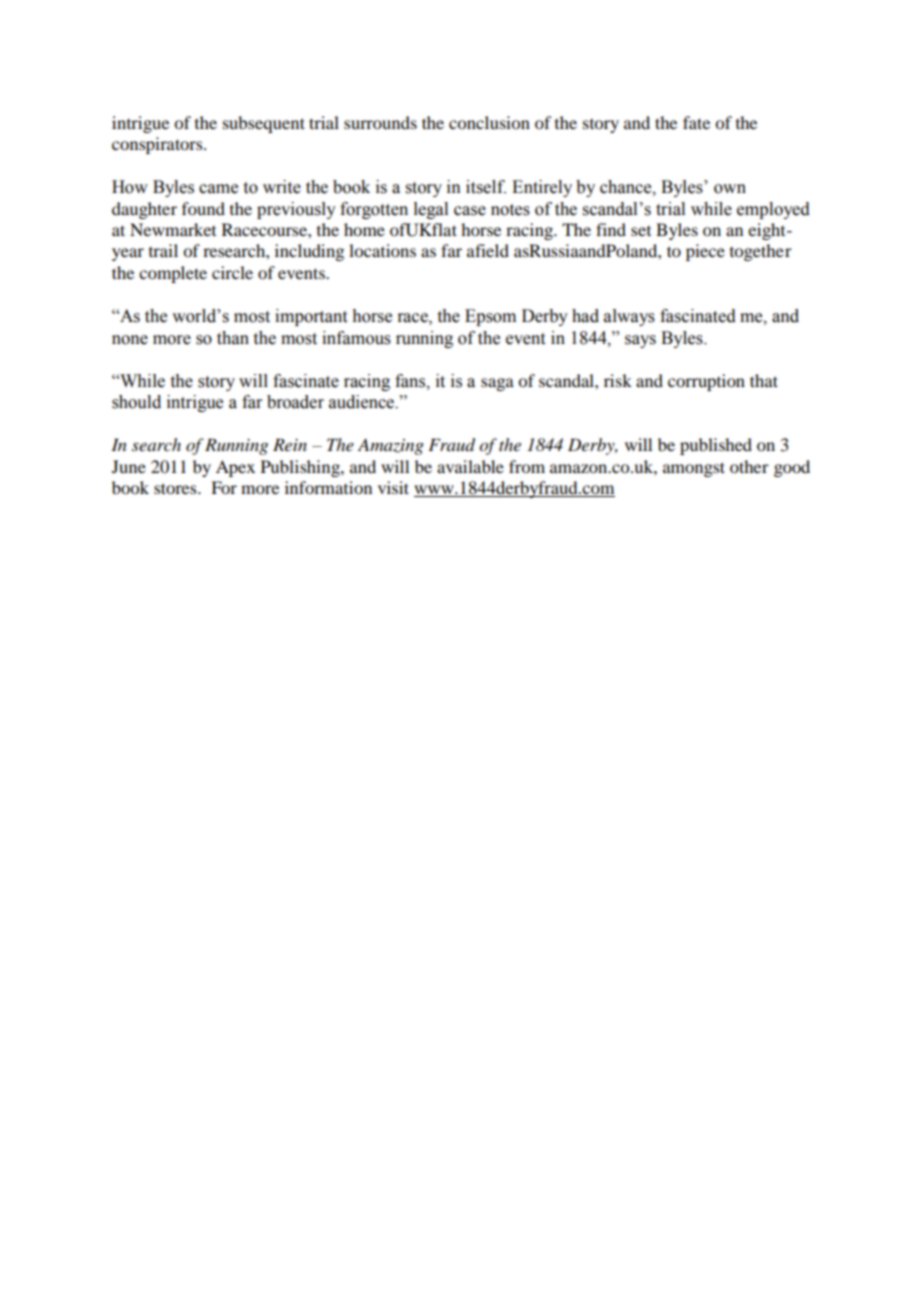  Describe the element at coordinates (629, 317) in the screenshot. I see `always` at that location.
